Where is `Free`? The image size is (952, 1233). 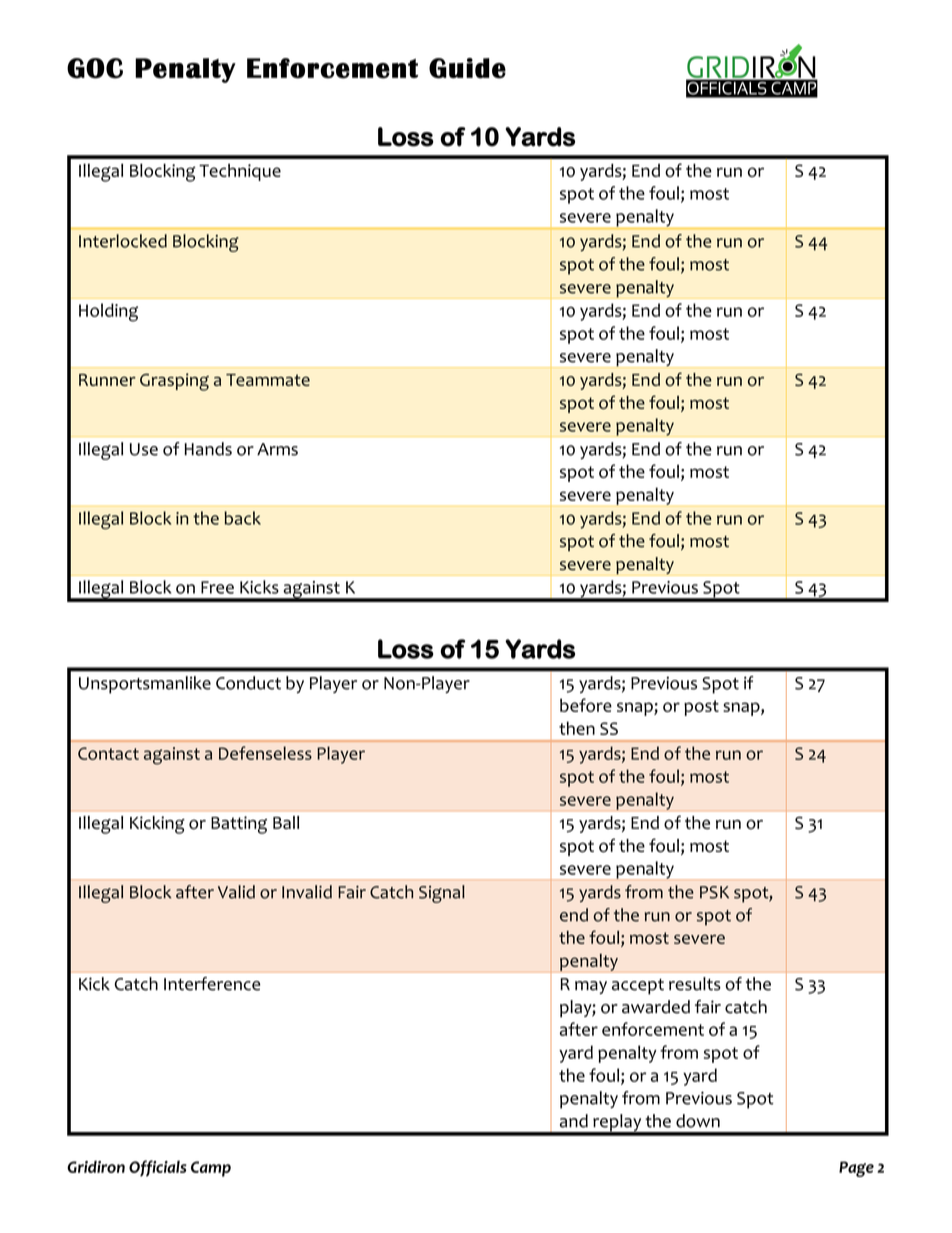
Free is located at coordinates (217, 587).
